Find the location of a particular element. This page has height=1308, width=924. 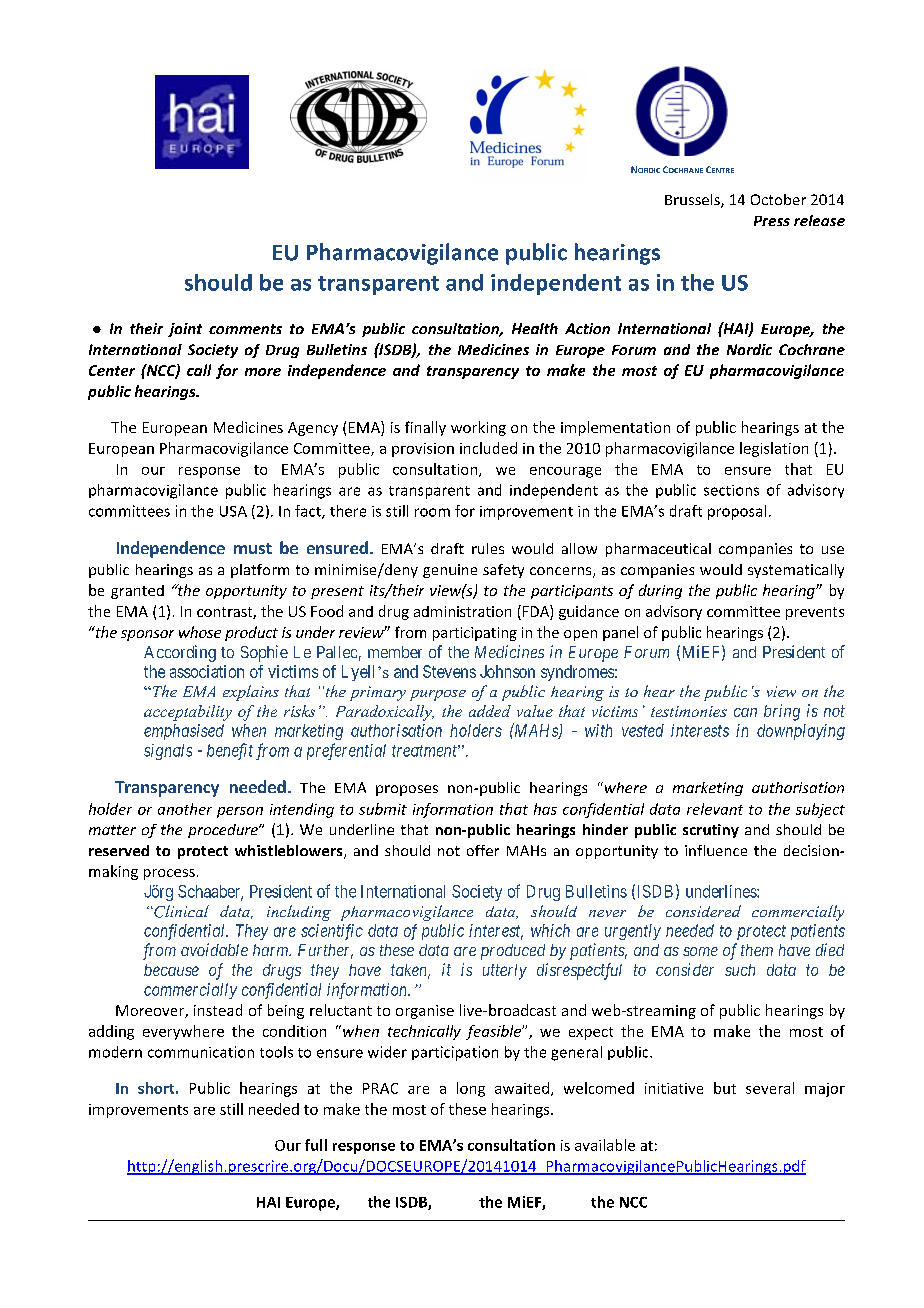

Press is located at coordinates (772, 221).
